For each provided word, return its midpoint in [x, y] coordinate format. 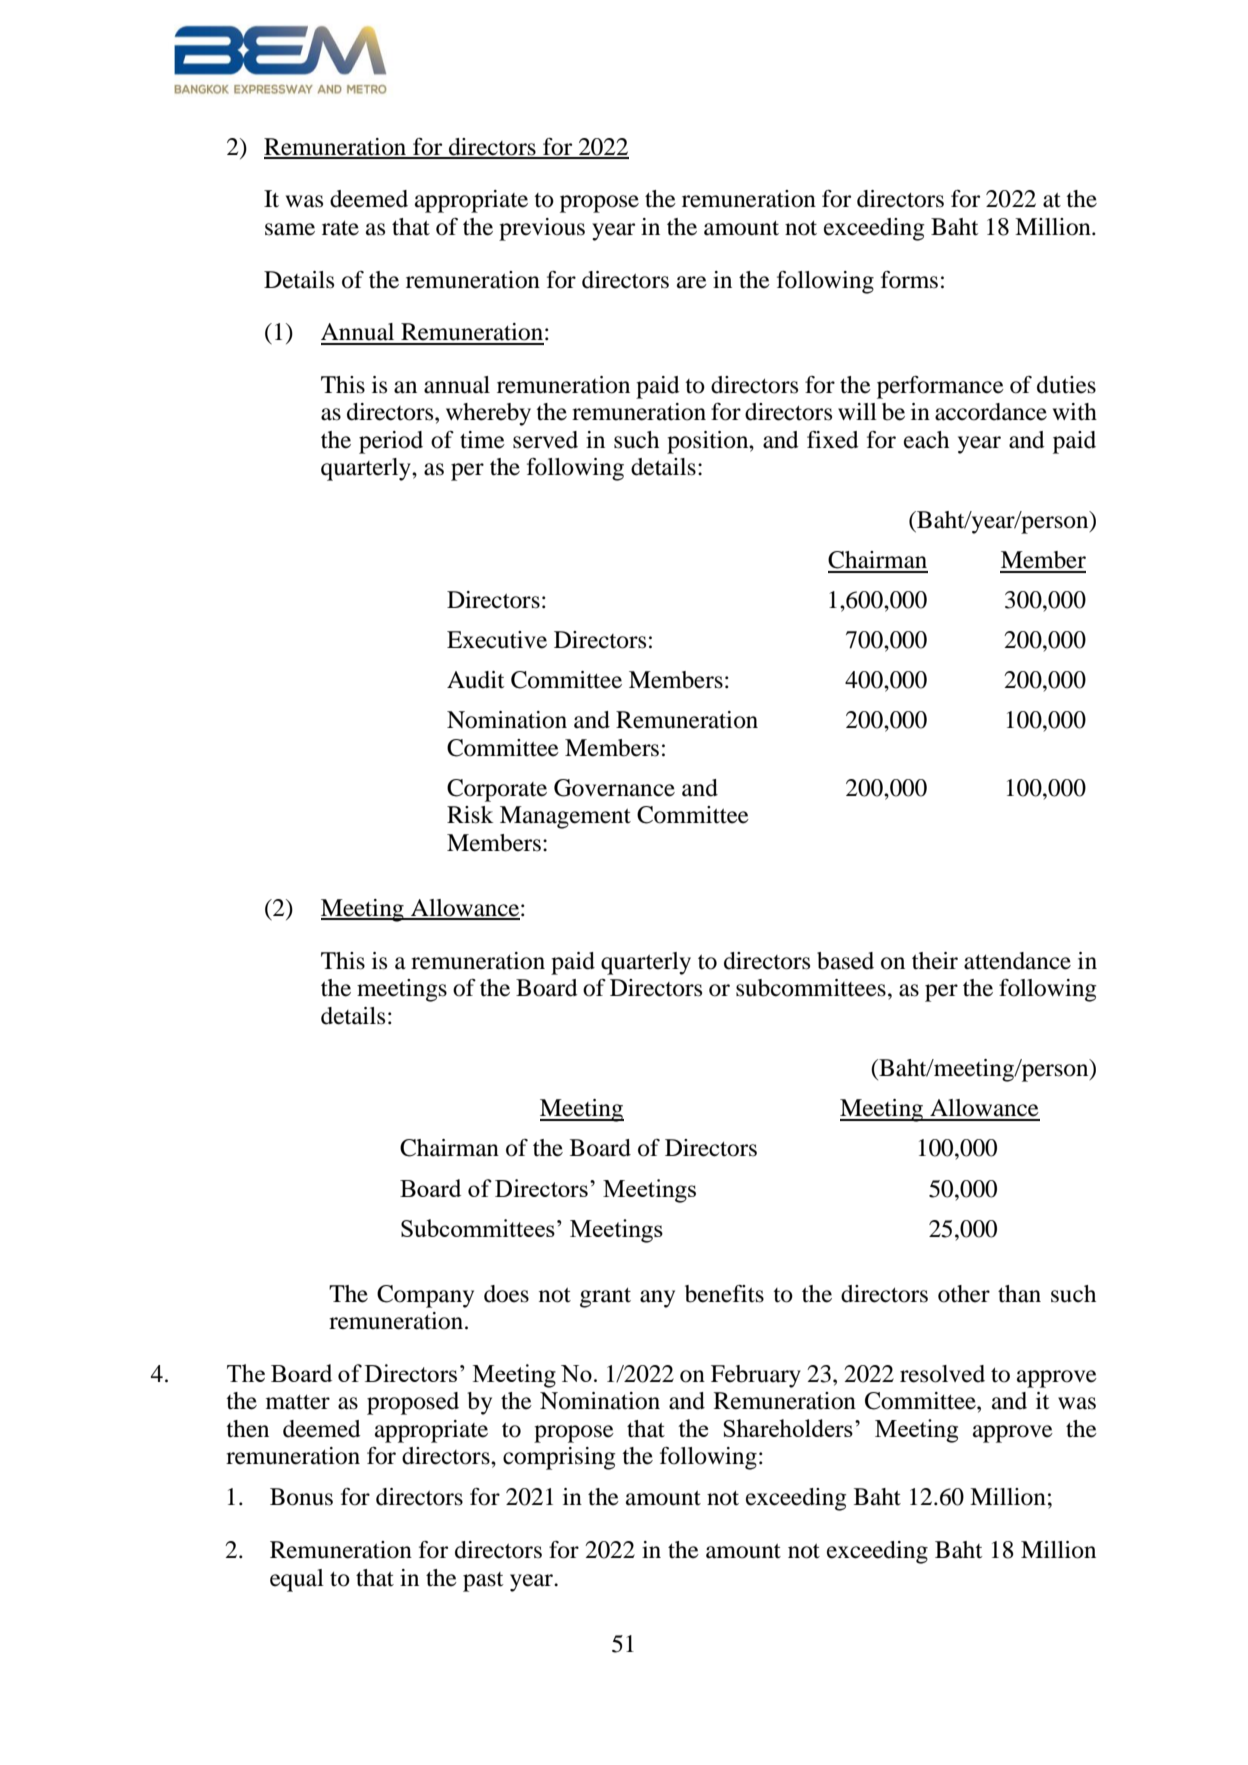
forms [909, 280]
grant [605, 1298]
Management [565, 817]
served [545, 440]
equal [297, 1580]
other [964, 1294]
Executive [497, 640]
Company [425, 1296]
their [935, 961]
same [290, 229]
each [926, 440]
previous [542, 229]
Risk [470, 815]
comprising [559, 1458]
